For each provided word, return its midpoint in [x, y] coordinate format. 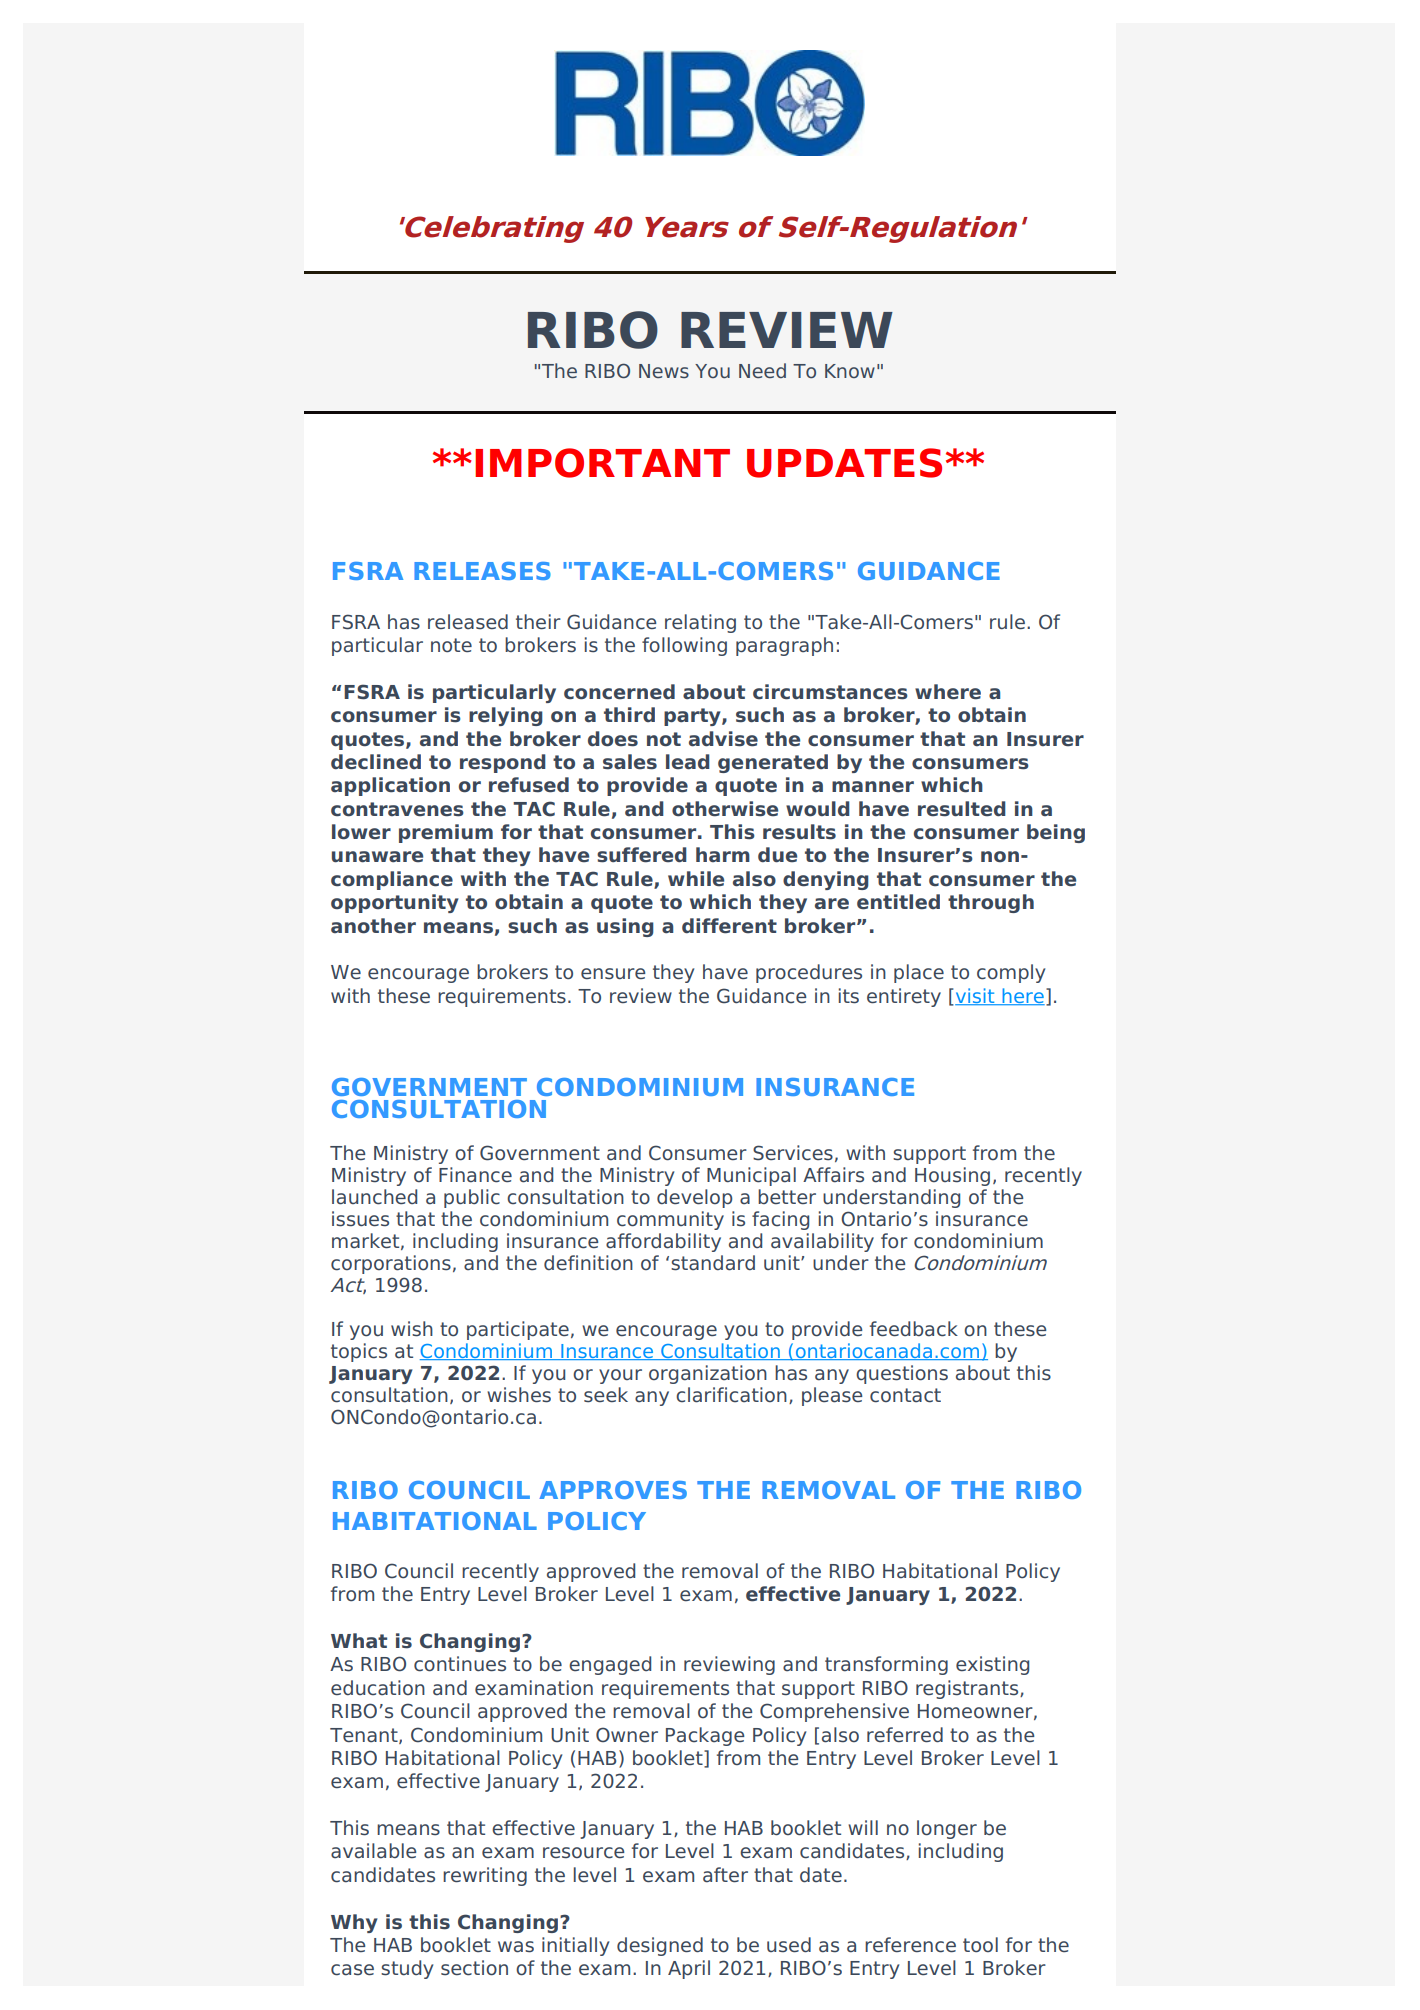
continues [460, 1664]
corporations [391, 1264]
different [729, 926]
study [407, 1969]
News [664, 371]
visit [975, 996]
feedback [914, 1329]
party [693, 717]
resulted [962, 809]
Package [705, 1736]
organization [708, 1374]
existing [992, 1665]
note [451, 645]
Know [850, 371]
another [373, 926]
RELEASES [482, 571]
